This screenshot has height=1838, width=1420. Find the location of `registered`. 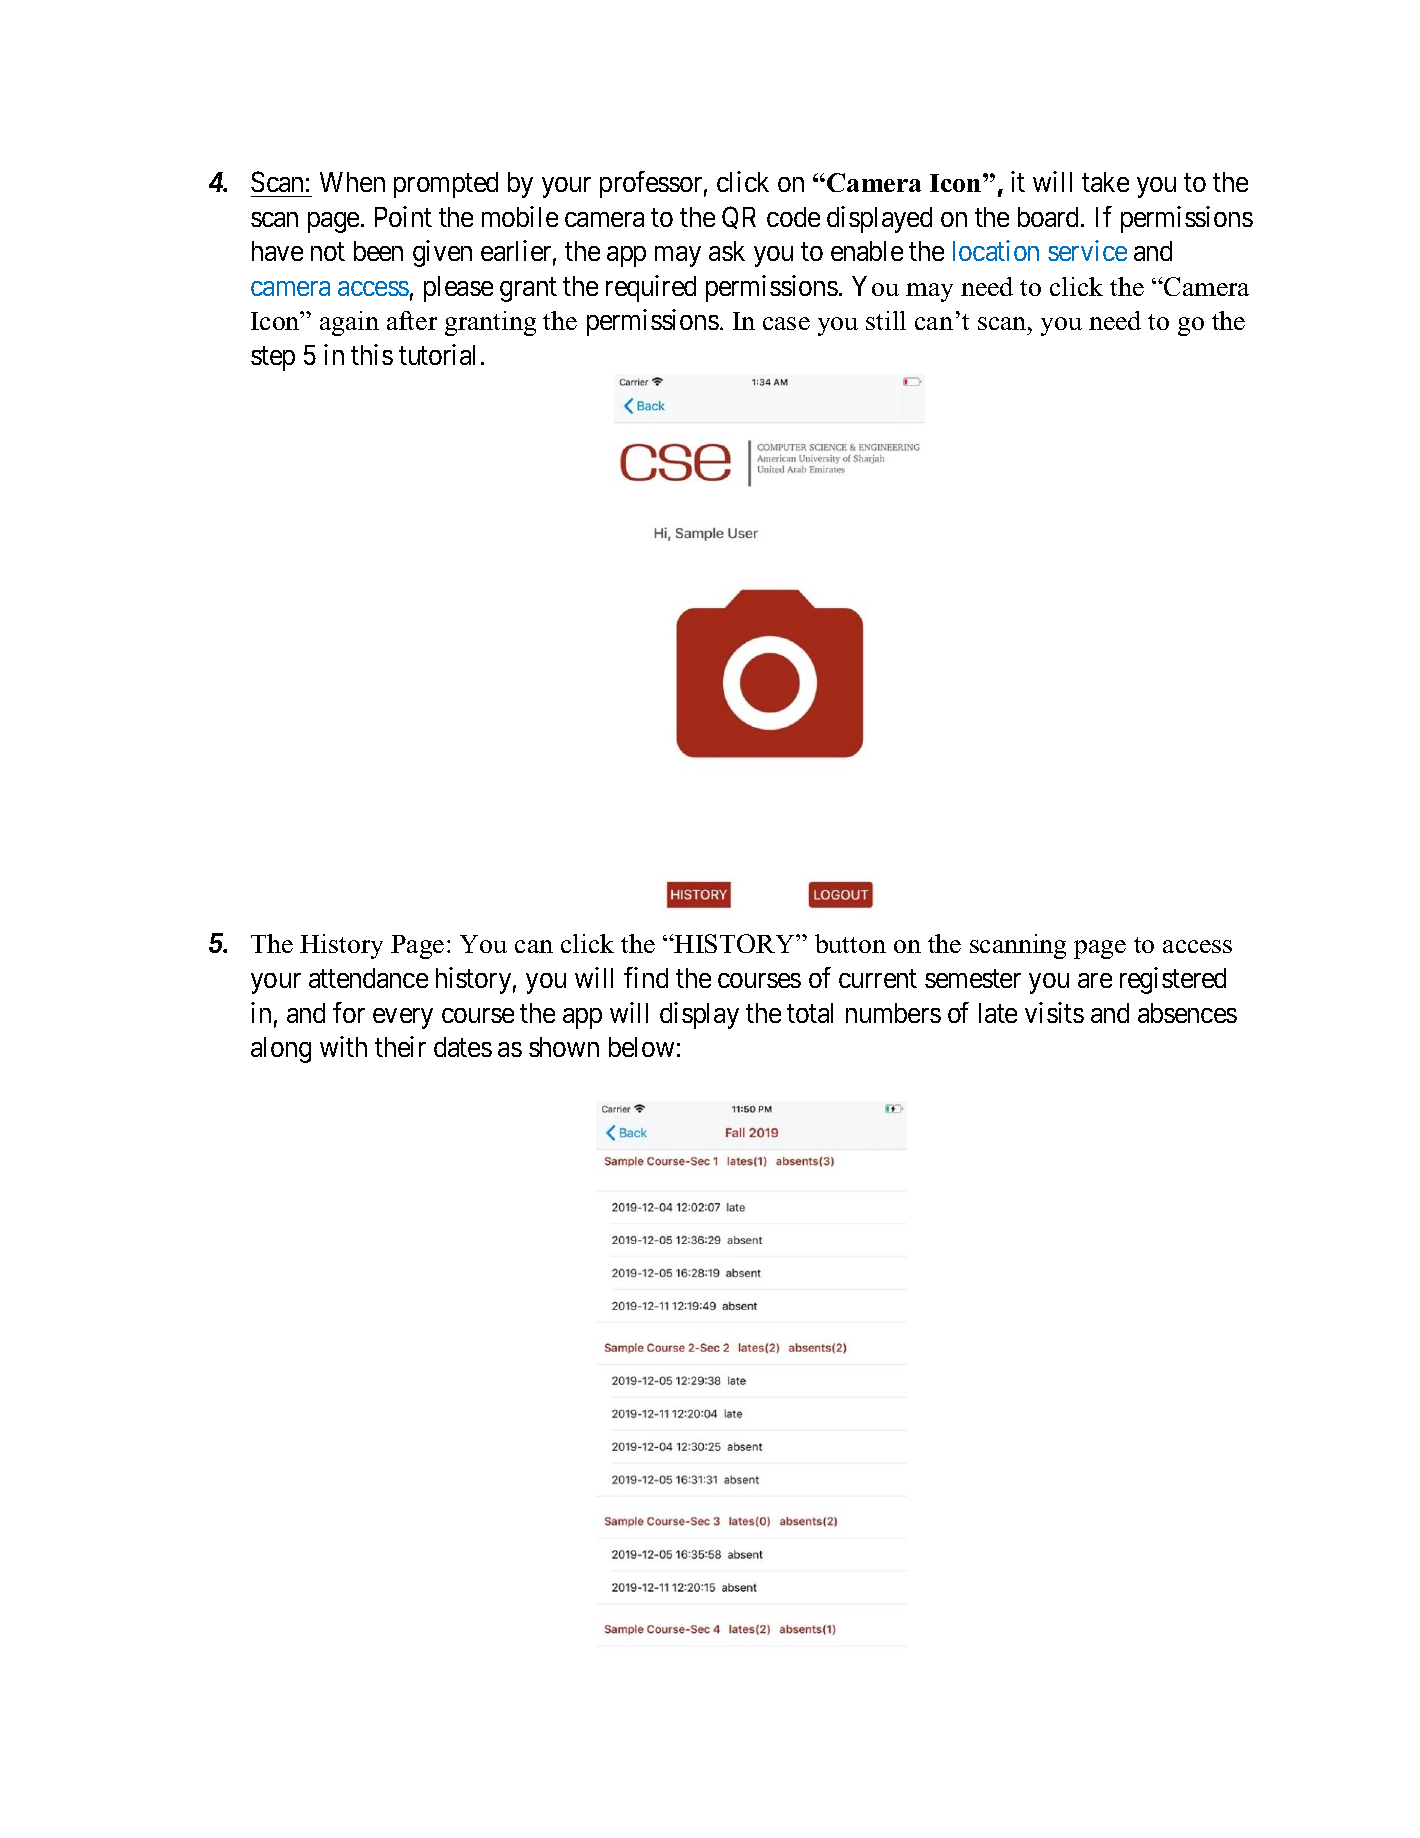

registered is located at coordinates (1173, 980).
